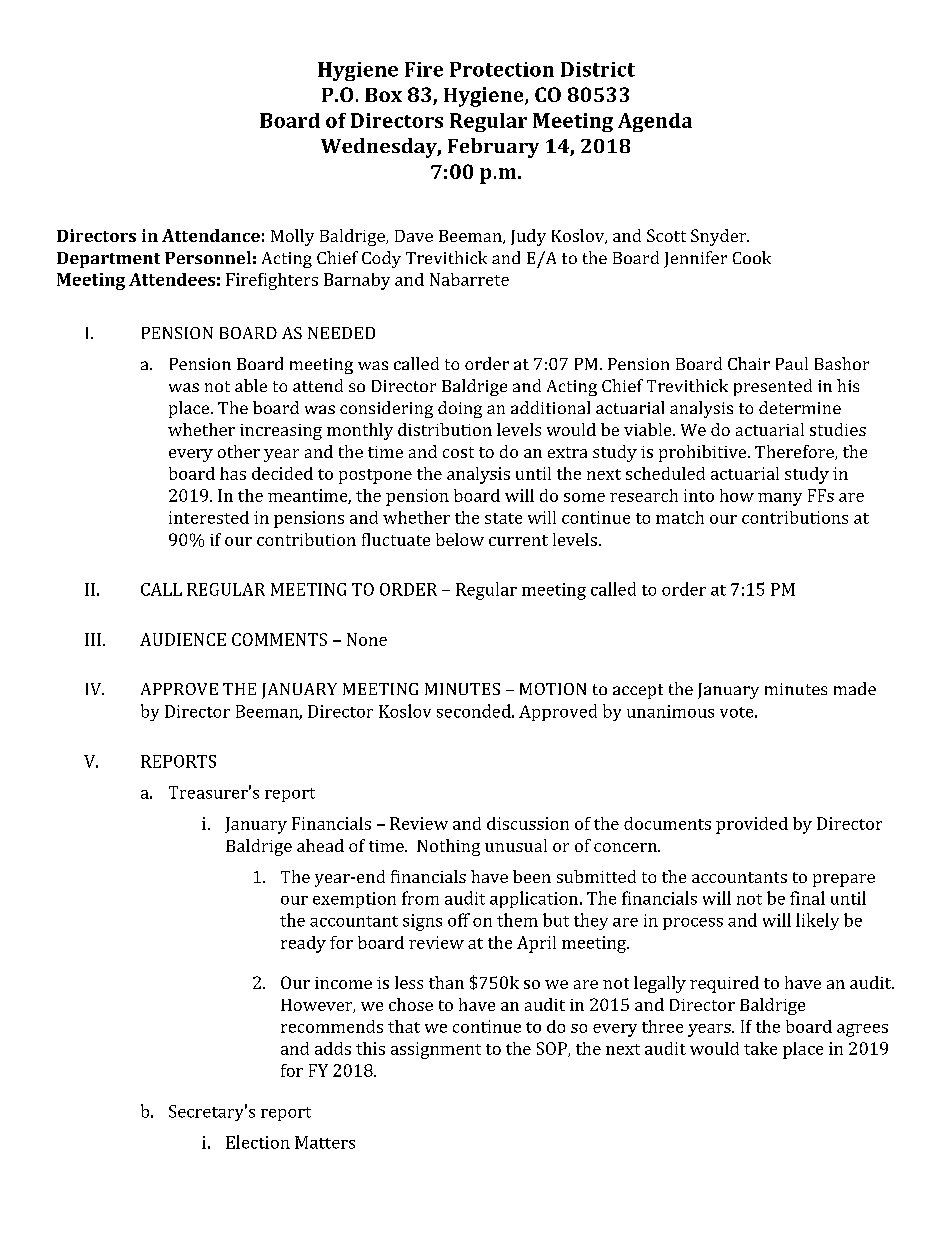 The image size is (952, 1233). What do you see at coordinates (502, 69) in the screenshot?
I see `Protection` at bounding box center [502, 69].
